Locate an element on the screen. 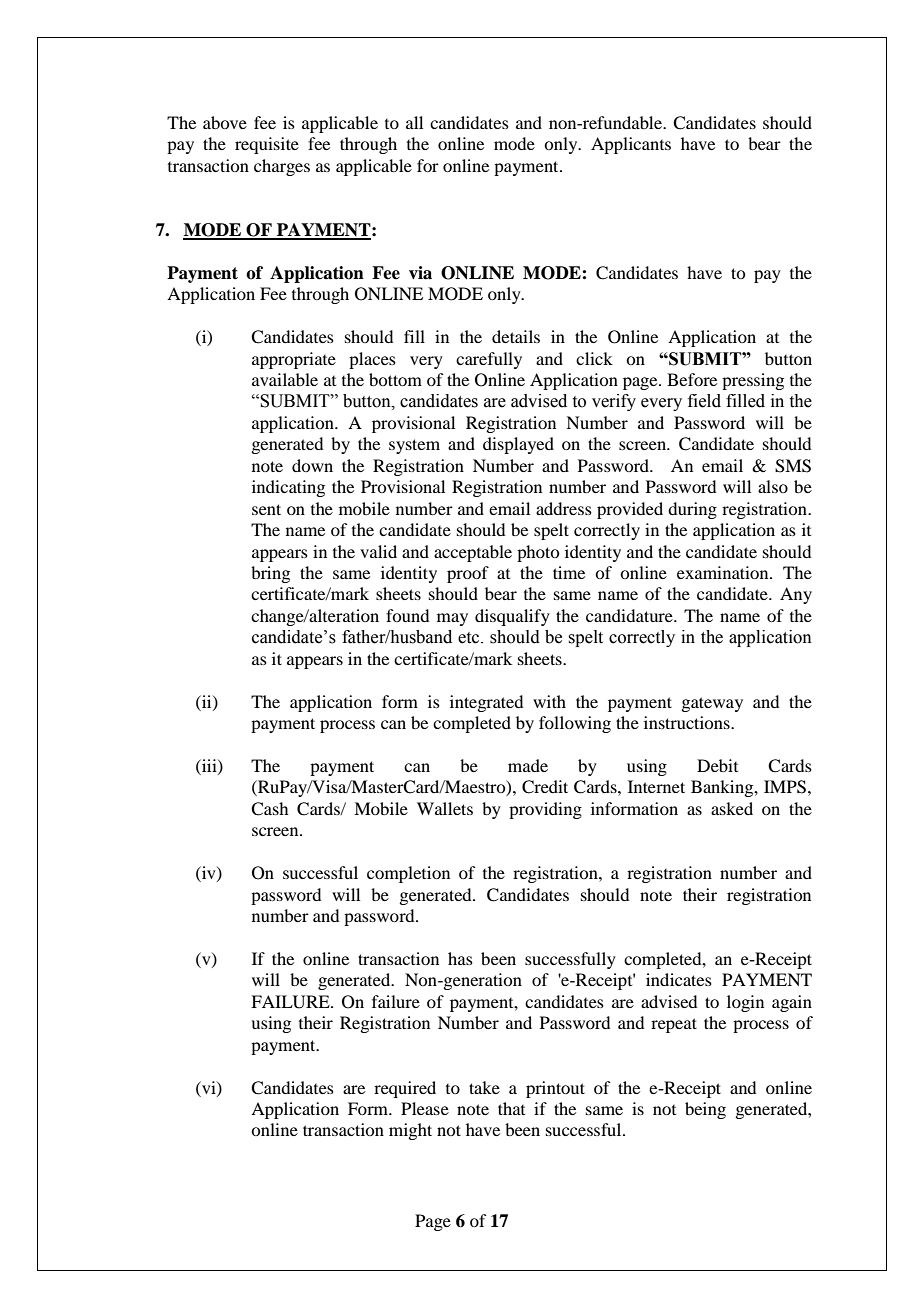 The width and height of the screenshot is (924, 1308). also is located at coordinates (773, 486).
